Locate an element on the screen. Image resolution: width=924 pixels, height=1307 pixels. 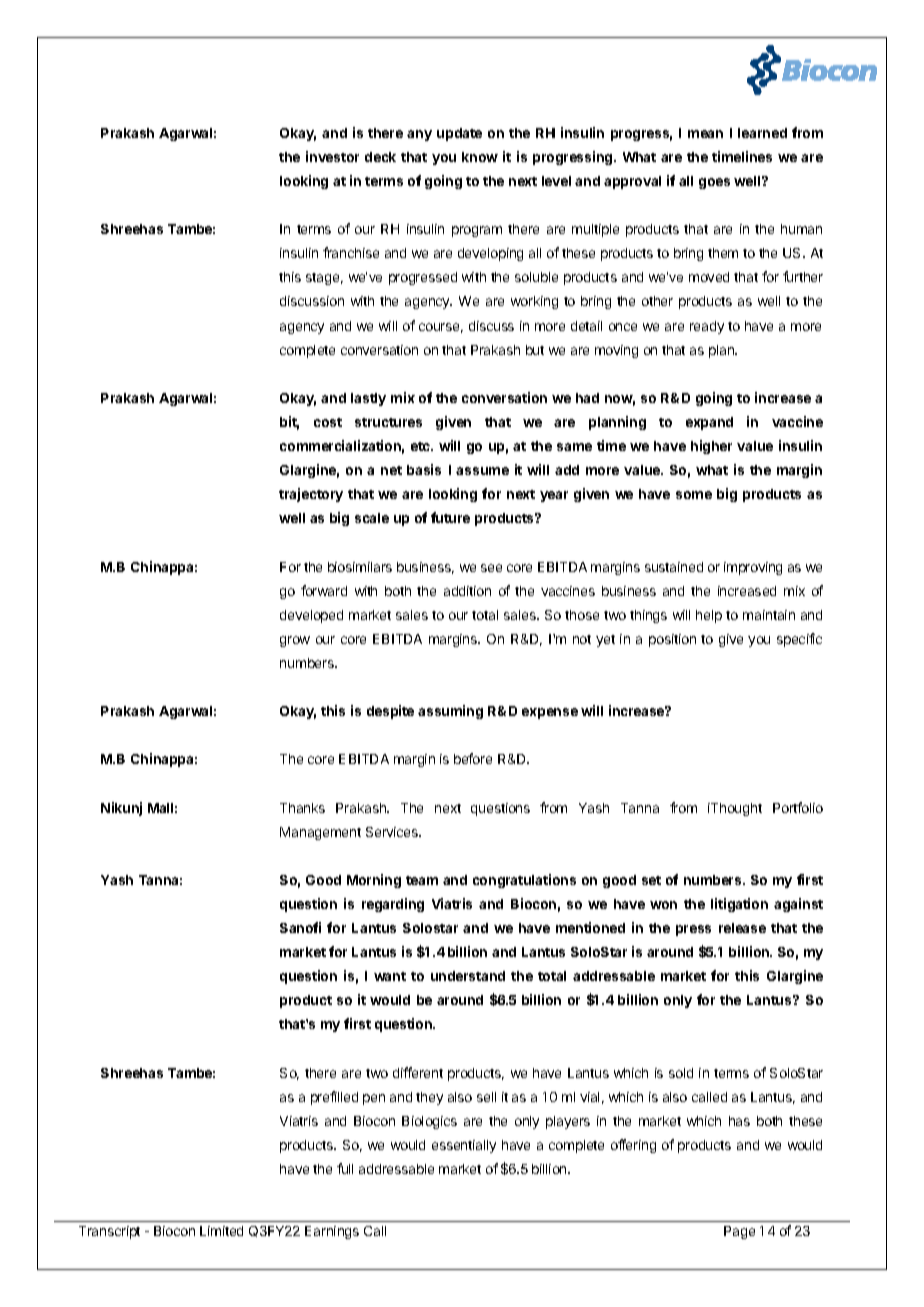
grow is located at coordinates (295, 641).
